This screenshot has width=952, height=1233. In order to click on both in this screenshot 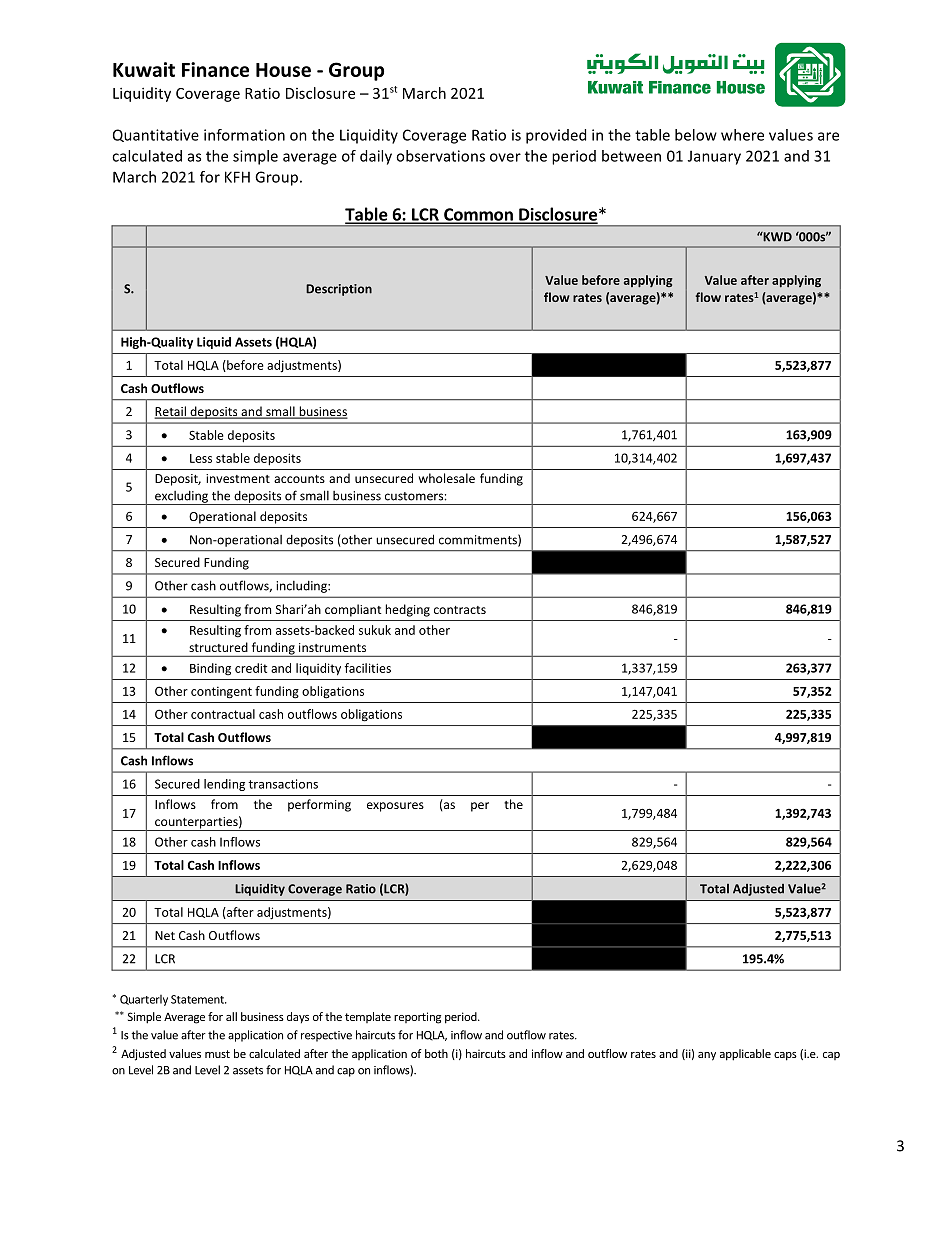, I will do `click(436, 1053)`.
